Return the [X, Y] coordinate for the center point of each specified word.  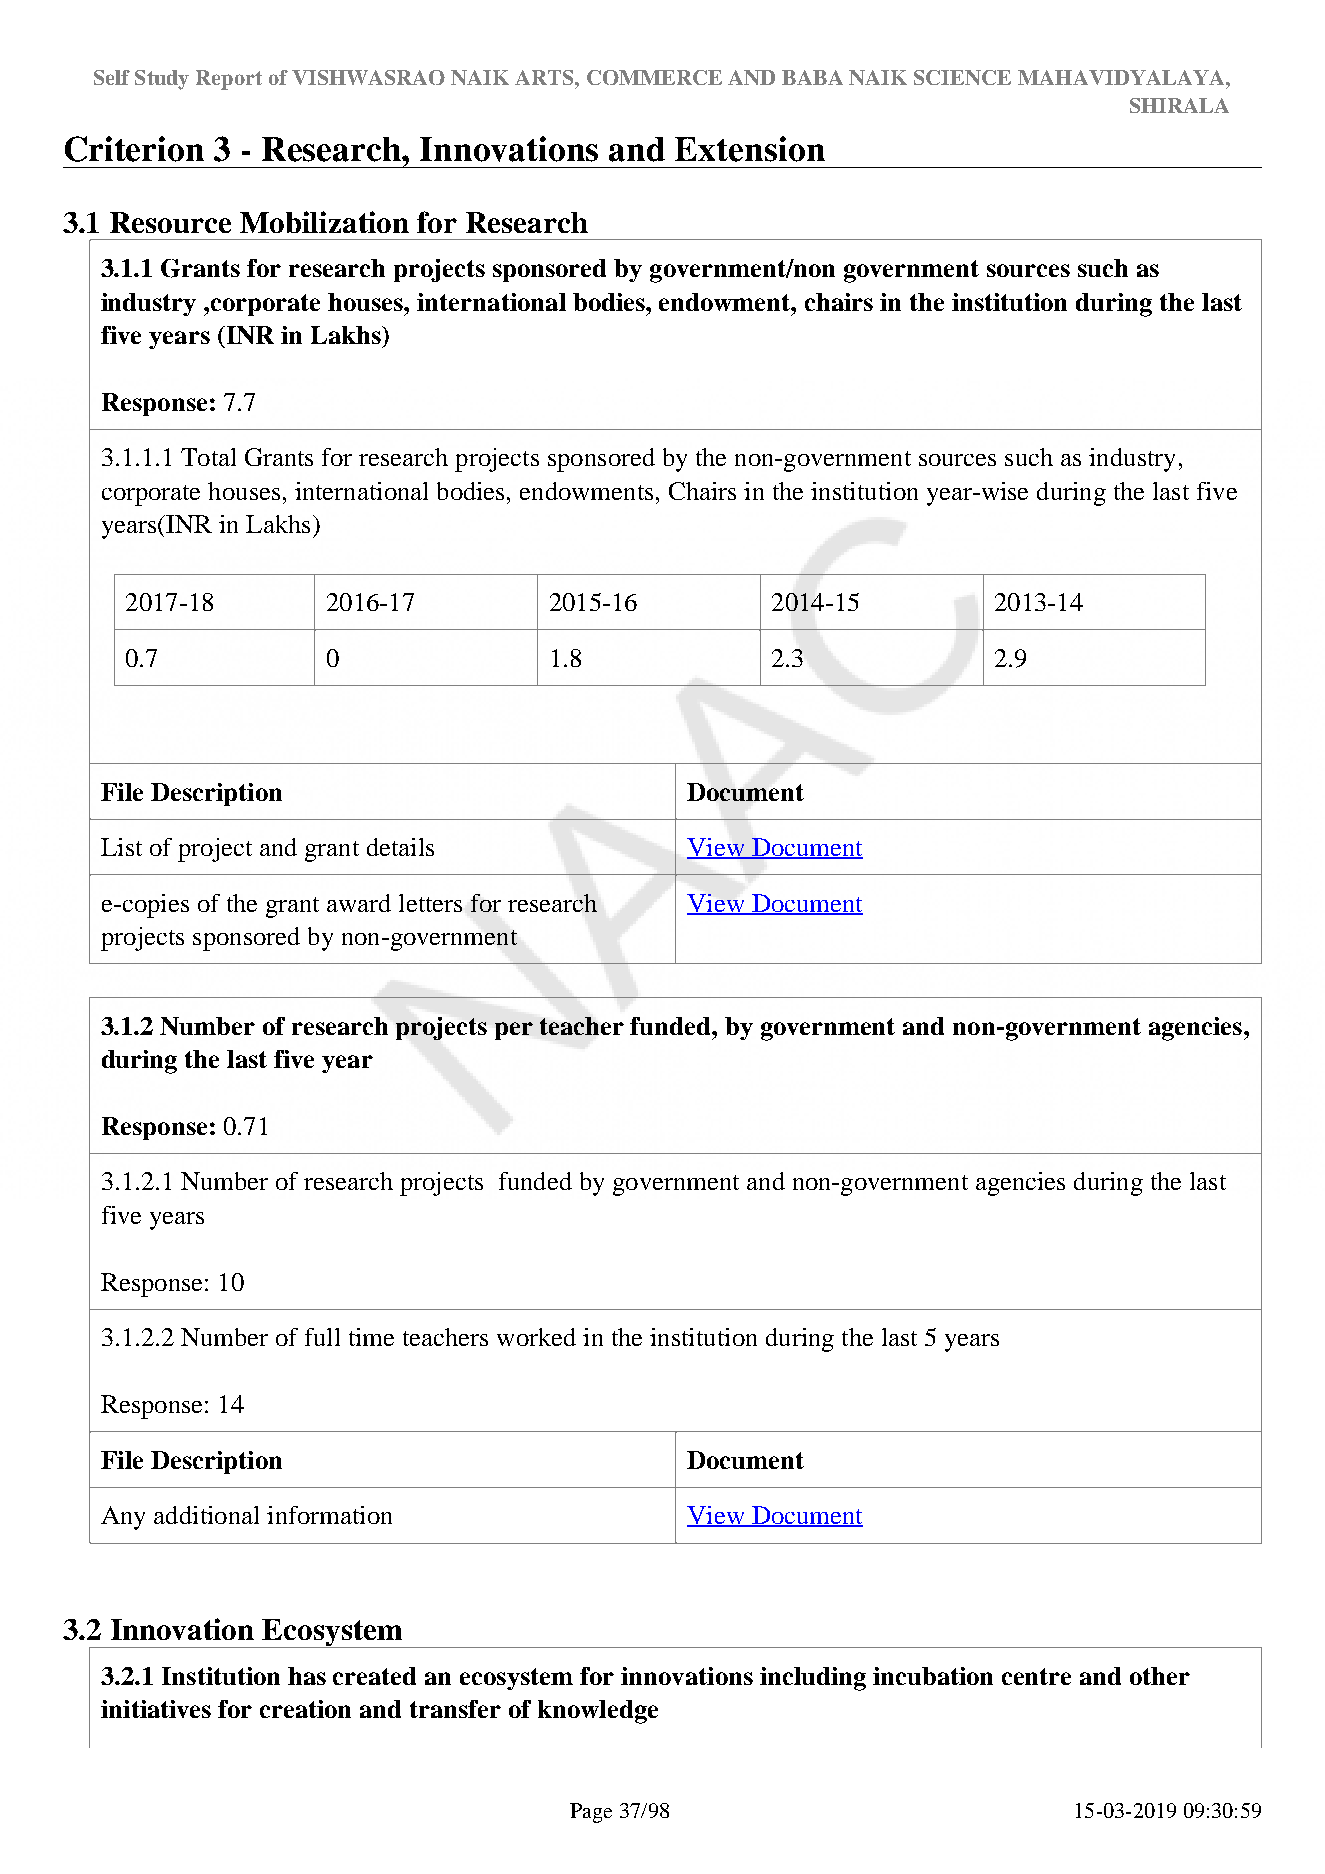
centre [1036, 1676]
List [121, 847]
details [400, 847]
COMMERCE [654, 77]
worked [536, 1337]
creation [305, 1709]
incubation [933, 1676]
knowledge [598, 1712]
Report [229, 80]
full [322, 1337]
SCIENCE [962, 77]
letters [430, 903]
